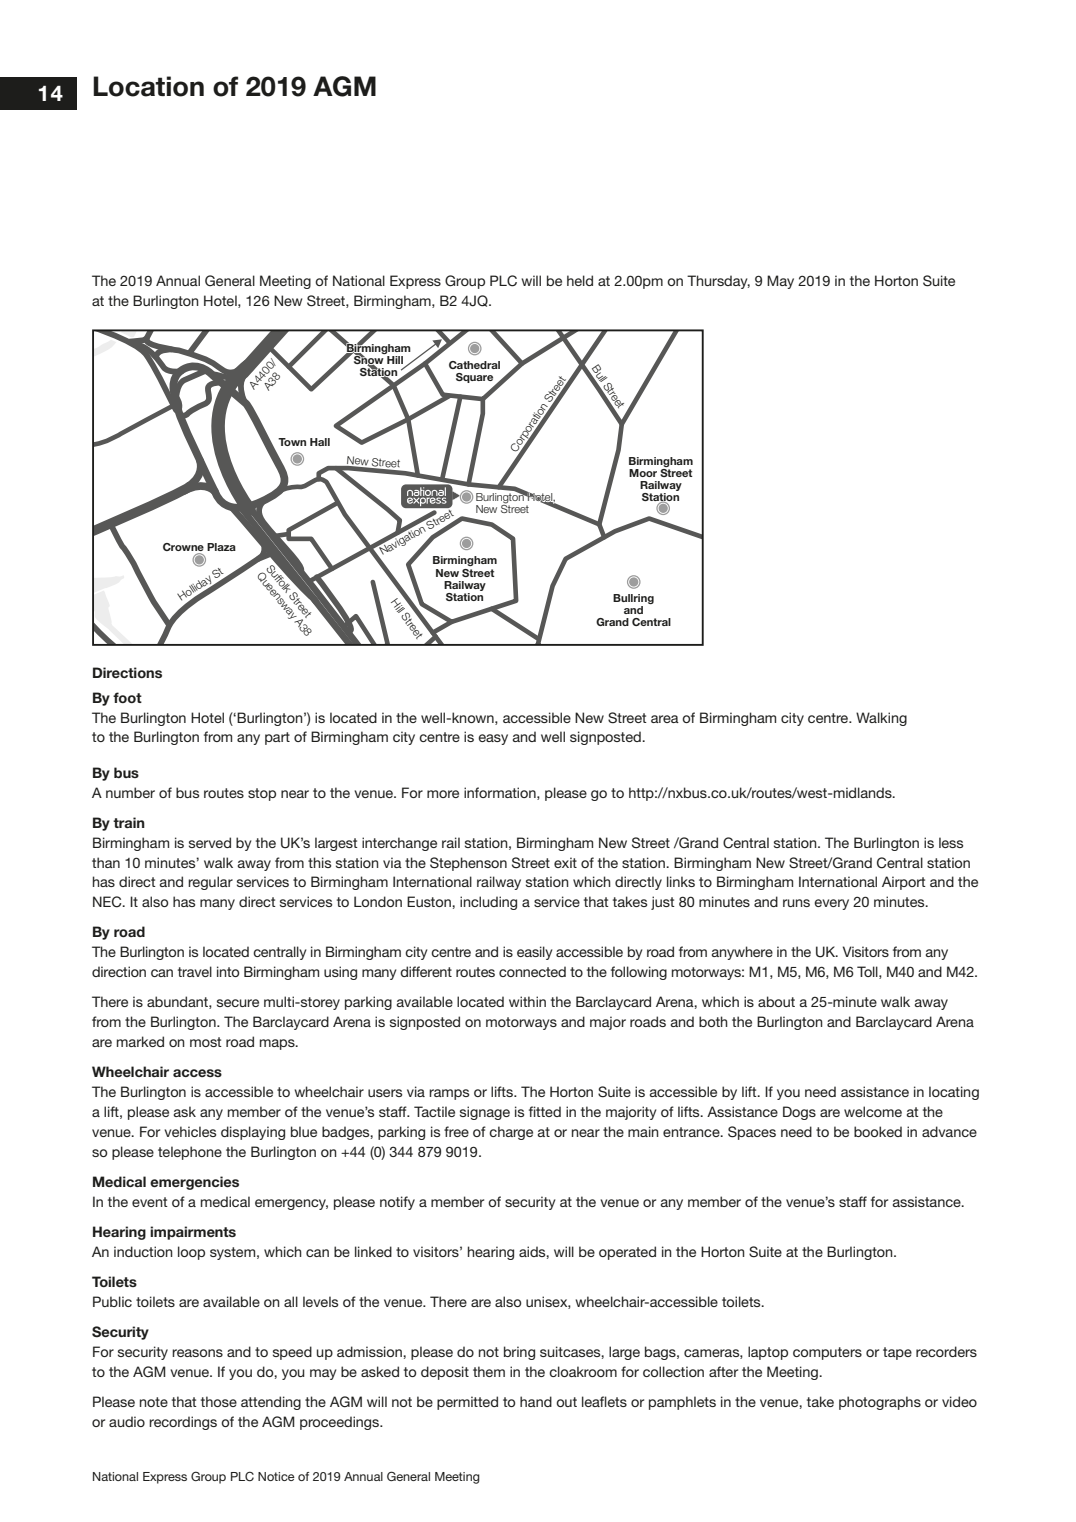 This screenshot has width=1076, height=1522. I want to click on Moor, so click(643, 473).
